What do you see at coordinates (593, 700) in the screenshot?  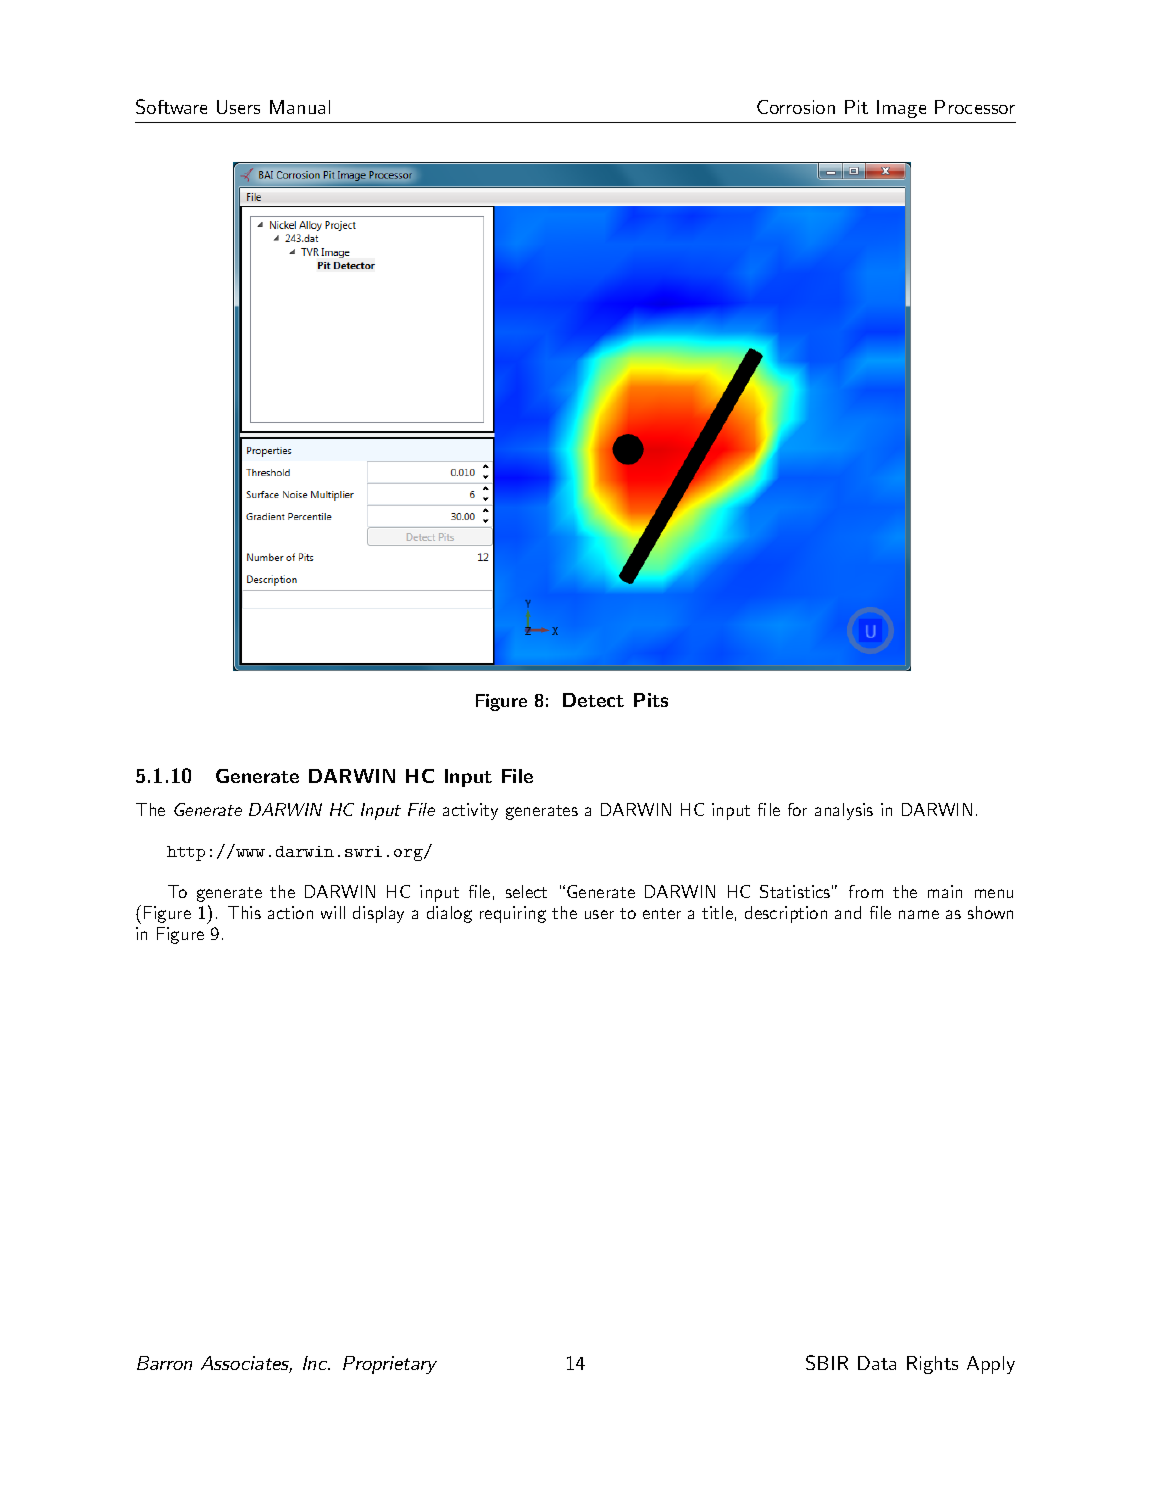 I see `Detect` at bounding box center [593, 700].
